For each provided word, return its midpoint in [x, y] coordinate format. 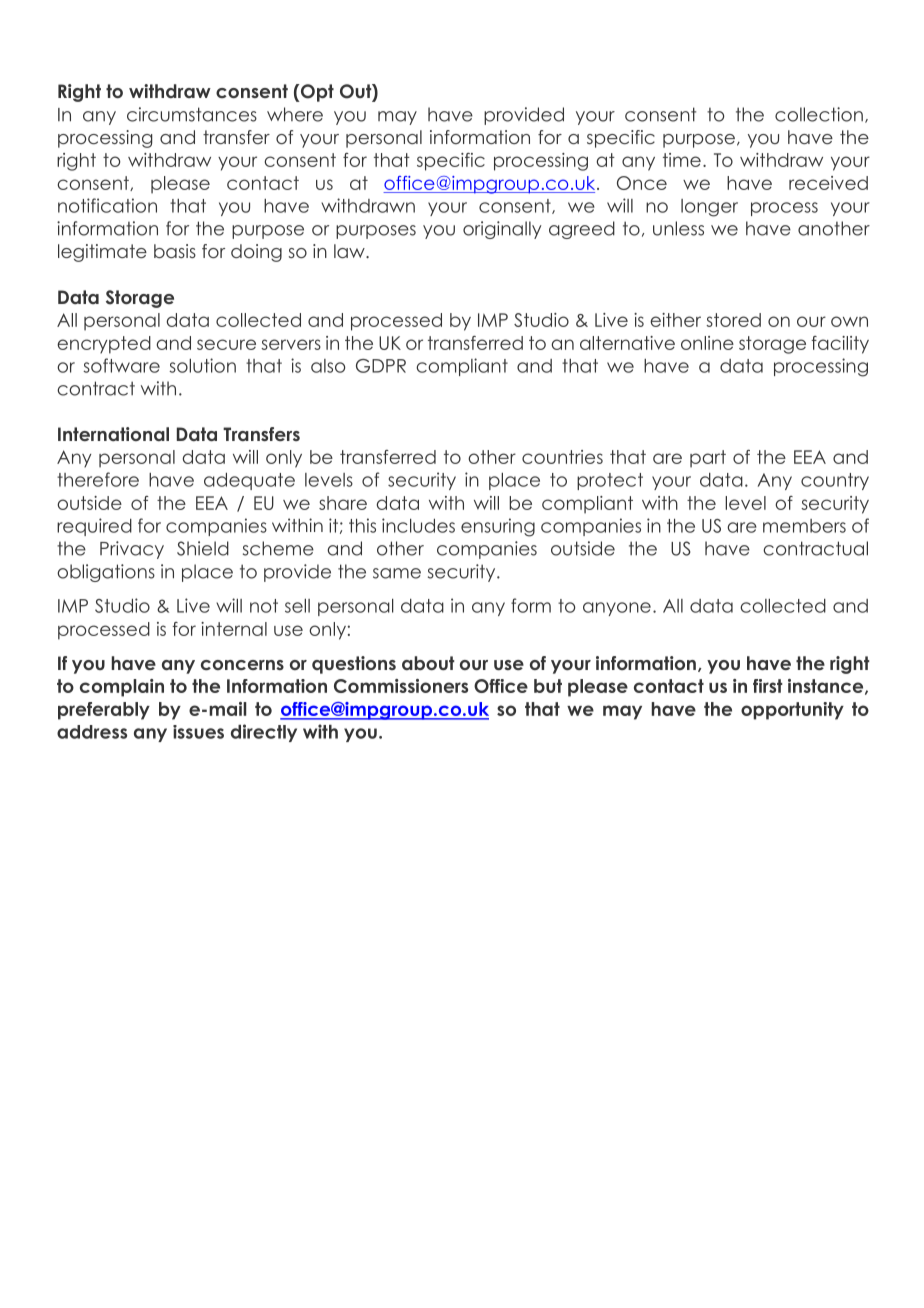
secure [226, 344]
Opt [316, 93]
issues [198, 732]
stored [733, 320]
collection [819, 114]
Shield [203, 548]
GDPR [381, 366]
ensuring [498, 527]
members [804, 526]
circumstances [192, 114]
